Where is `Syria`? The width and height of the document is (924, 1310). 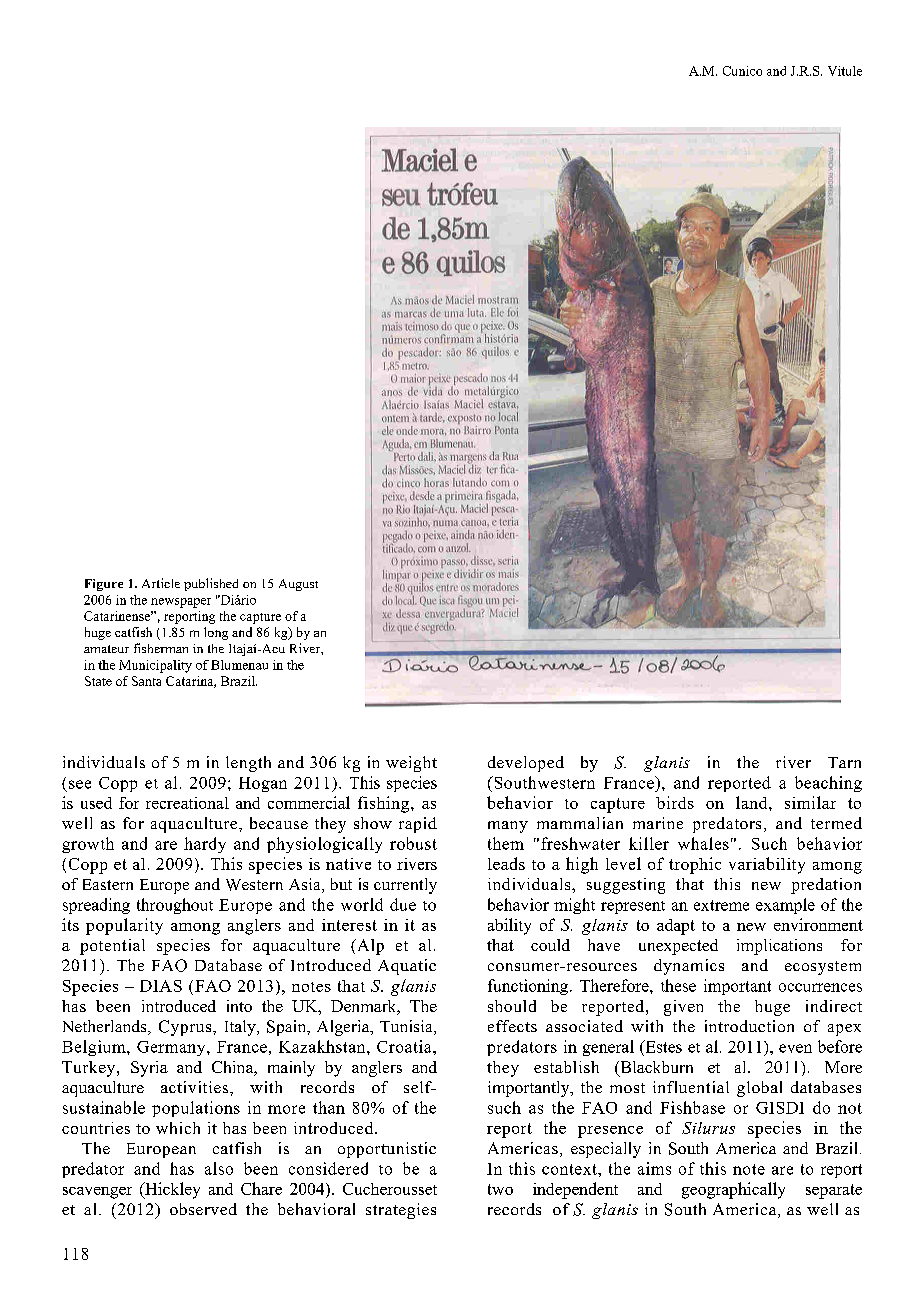
Syria is located at coordinates (149, 1069).
